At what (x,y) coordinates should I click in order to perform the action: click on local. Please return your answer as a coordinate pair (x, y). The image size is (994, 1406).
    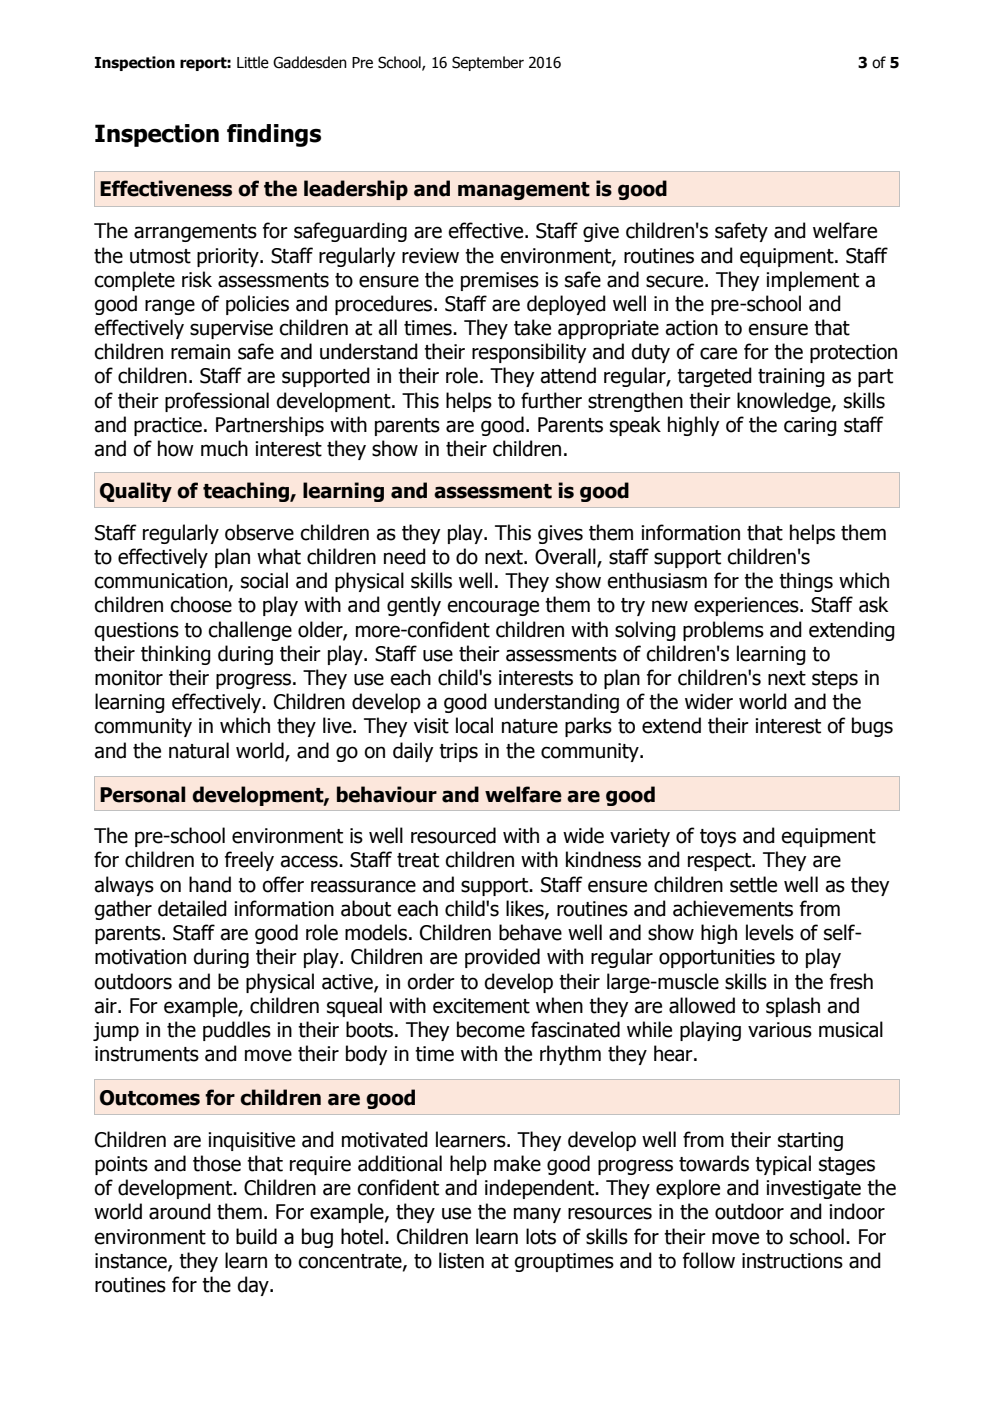
    Looking at the image, I should click on (474, 725).
